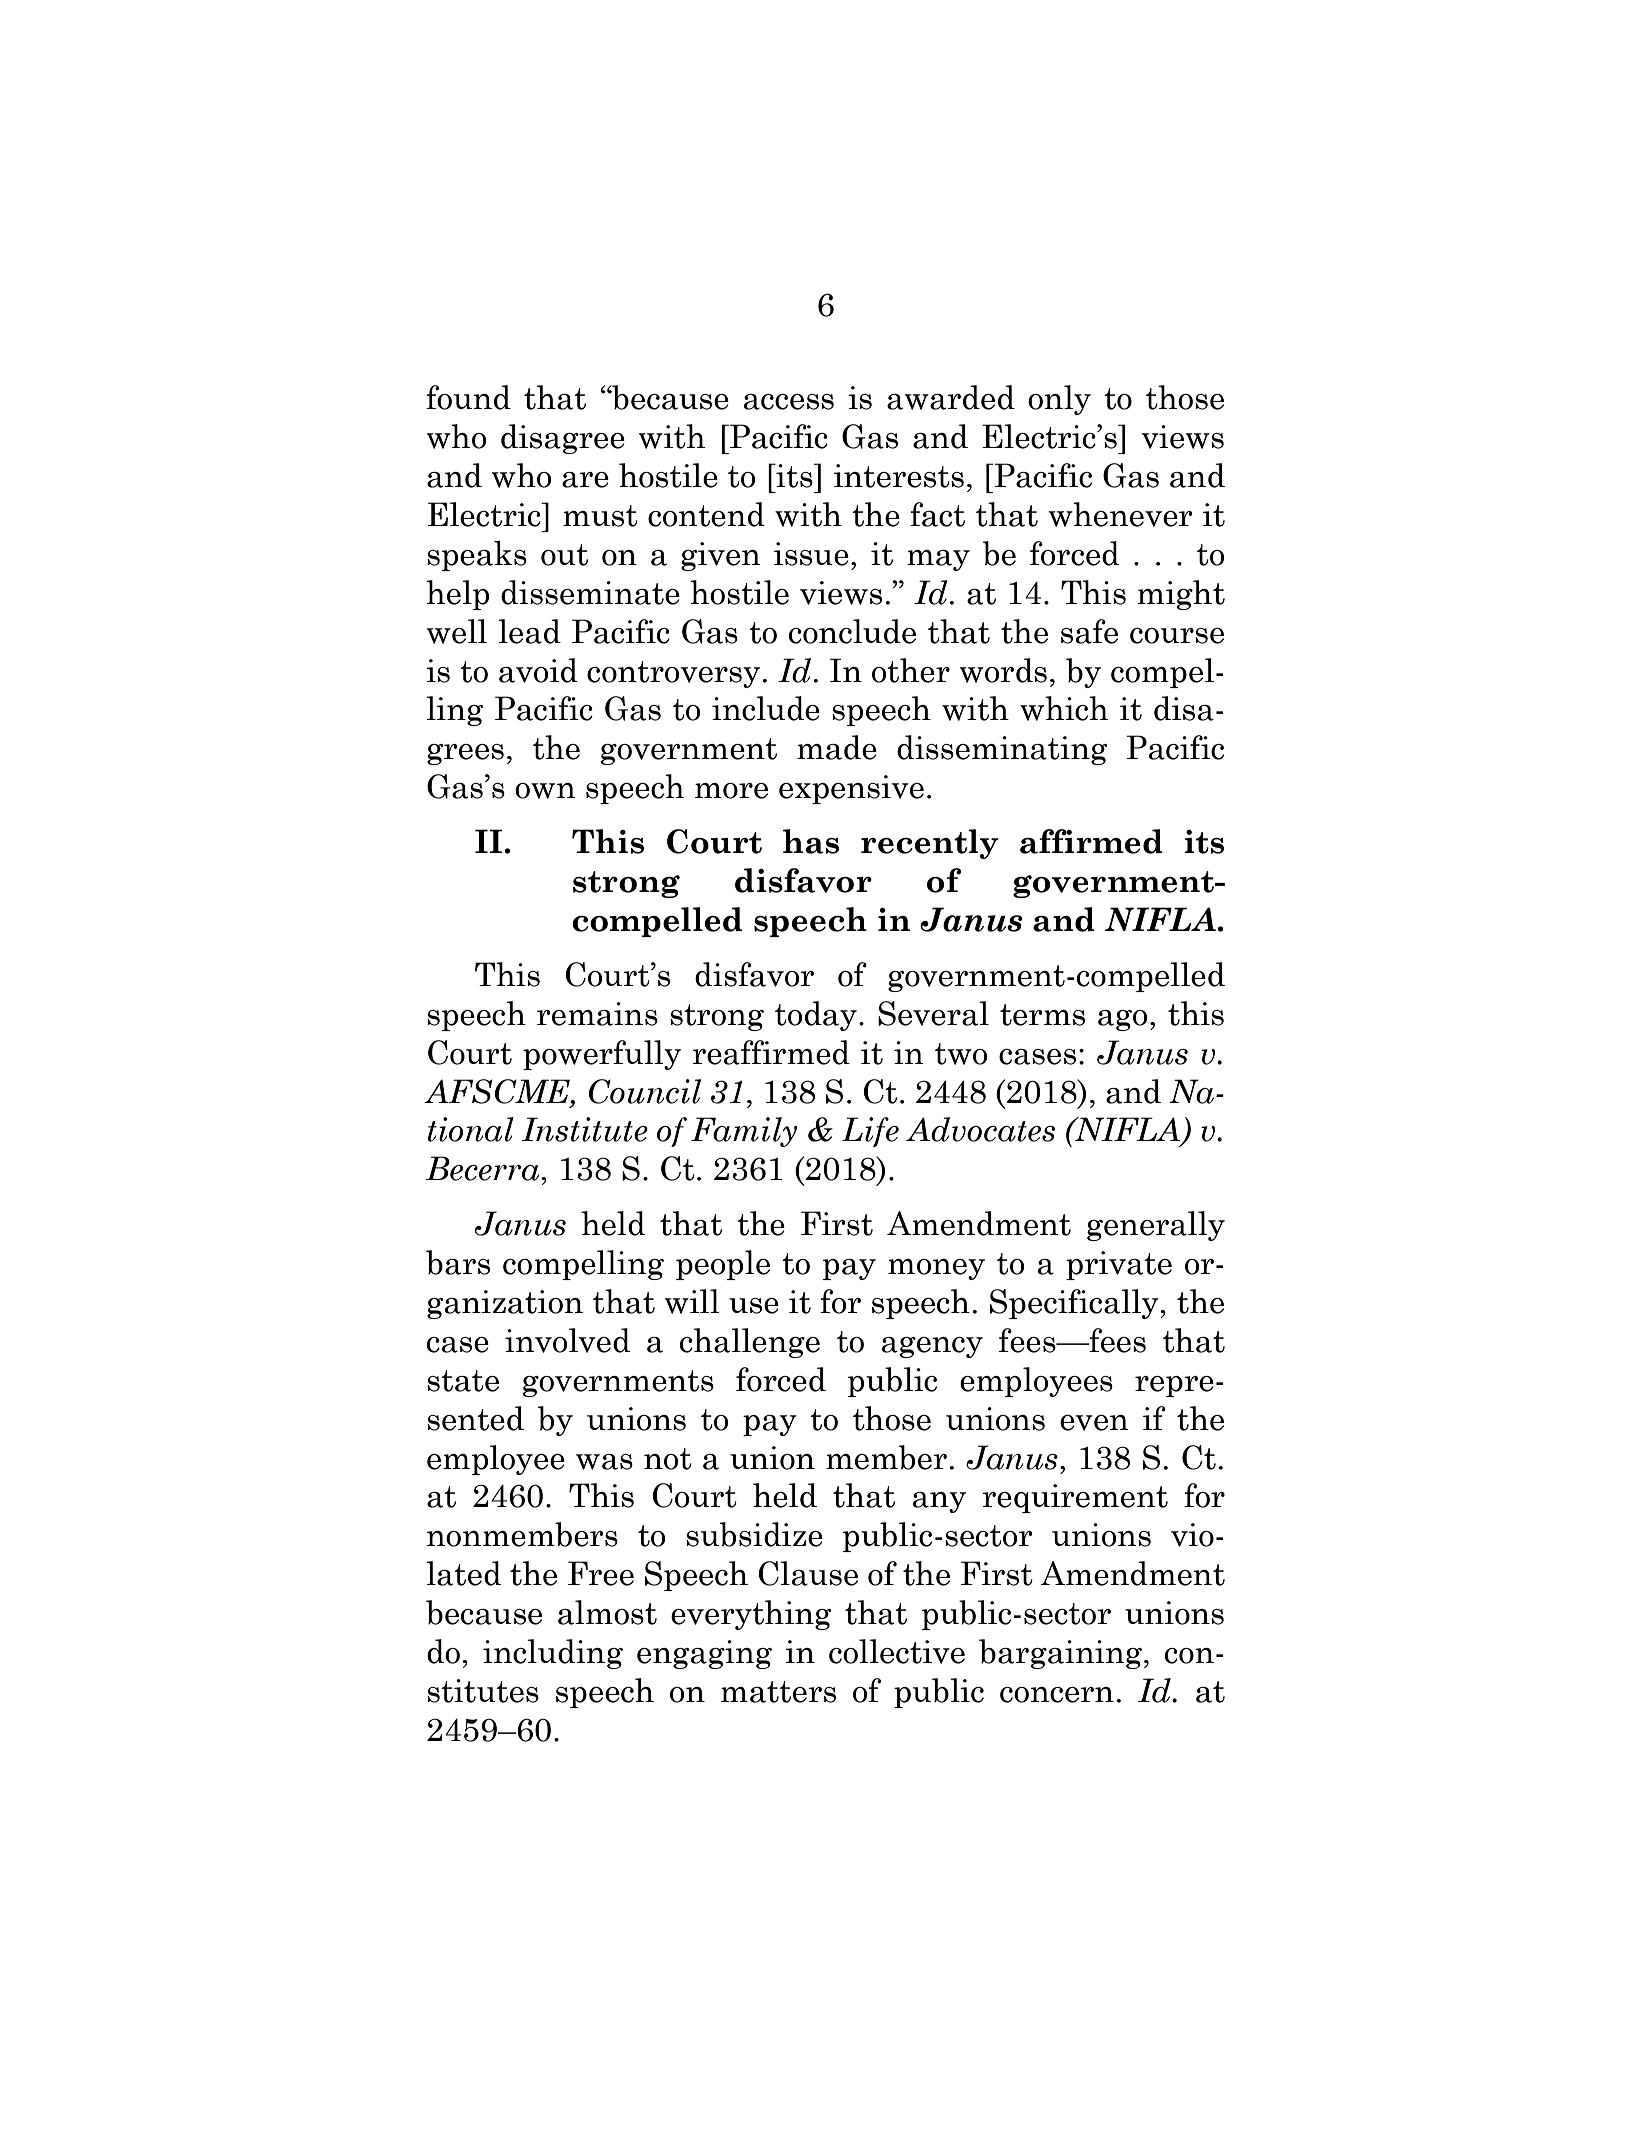  I want to click on are, so click(585, 480).
